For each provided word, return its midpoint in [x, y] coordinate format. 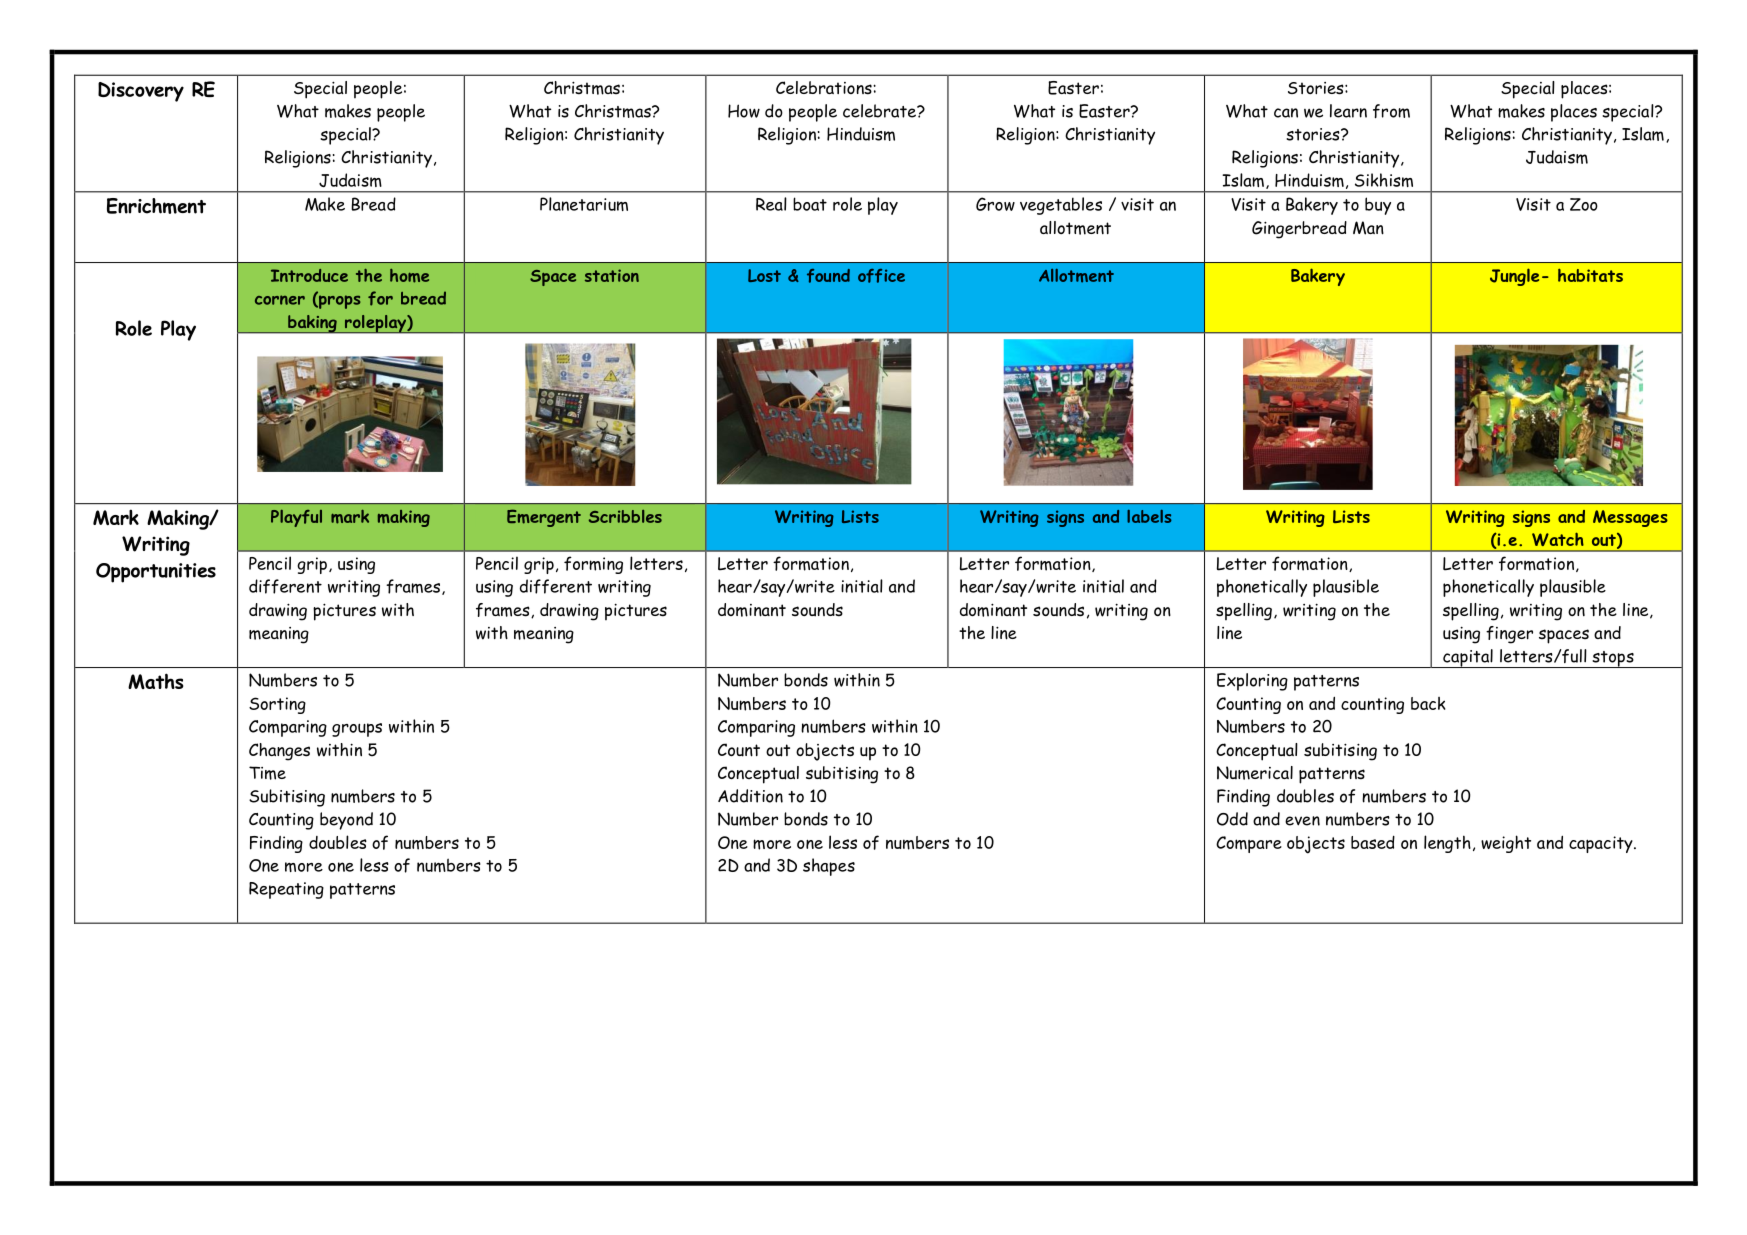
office [881, 276]
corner [280, 300]
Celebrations [825, 88]
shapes [829, 867]
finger [1509, 635]
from [1391, 111]
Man [1368, 228]
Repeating [286, 890]
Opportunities [156, 573]
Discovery [141, 92]
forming [593, 565]
